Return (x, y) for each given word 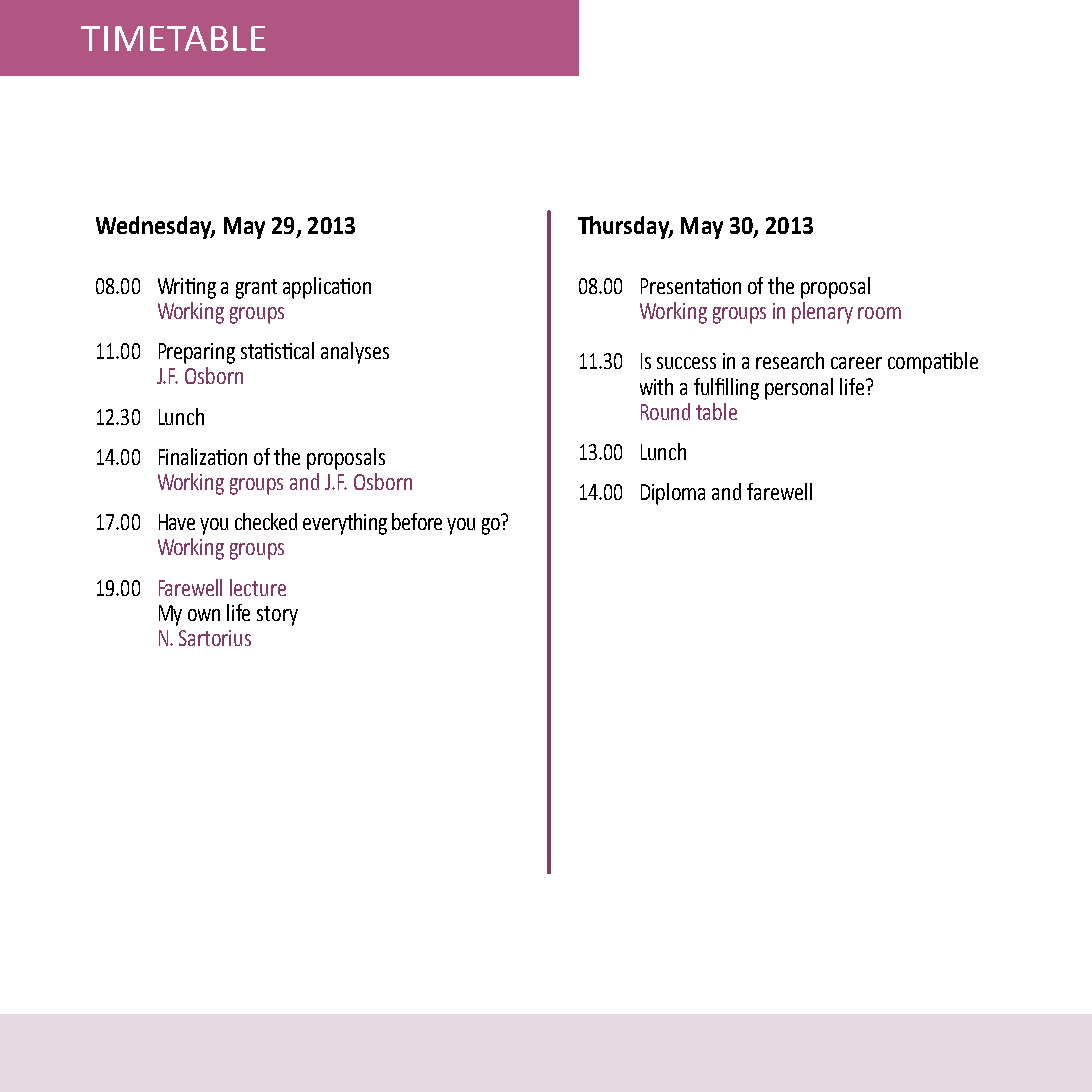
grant (256, 289)
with (656, 386)
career (856, 363)
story (277, 616)
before (417, 521)
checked (266, 521)
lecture (258, 587)
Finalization (203, 456)
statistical (277, 350)
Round (665, 411)
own (204, 615)
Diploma (673, 494)
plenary (822, 313)
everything (345, 524)
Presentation (691, 286)
